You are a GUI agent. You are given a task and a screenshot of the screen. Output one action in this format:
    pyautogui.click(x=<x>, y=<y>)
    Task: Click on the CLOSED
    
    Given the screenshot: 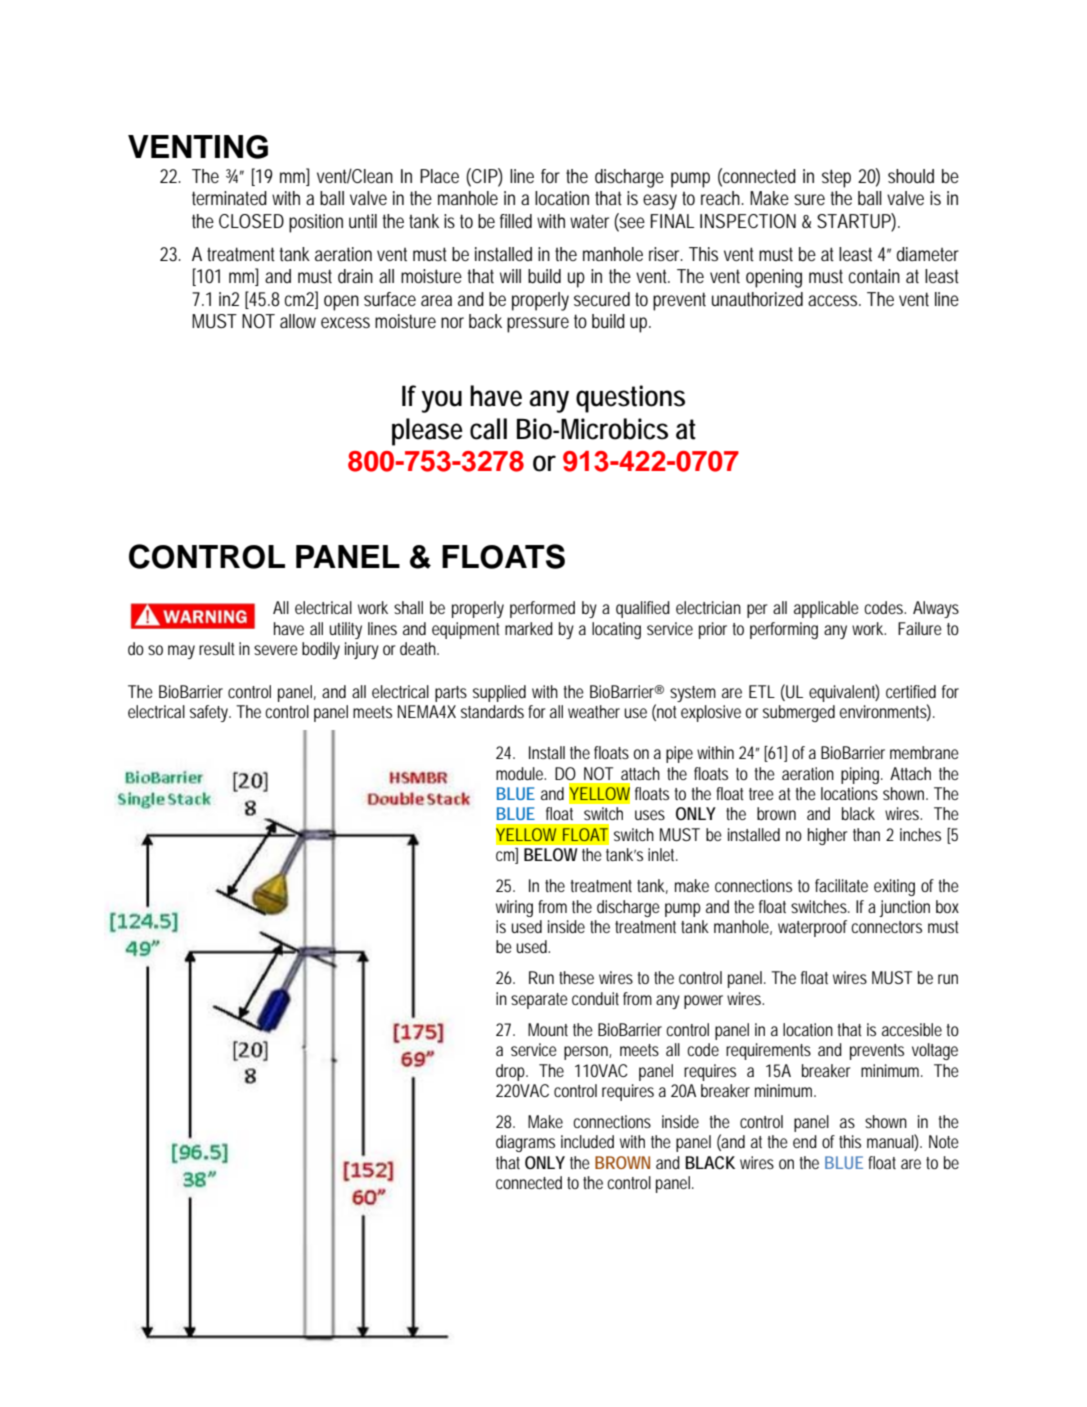 What is the action you would take?
    pyautogui.click(x=251, y=221)
